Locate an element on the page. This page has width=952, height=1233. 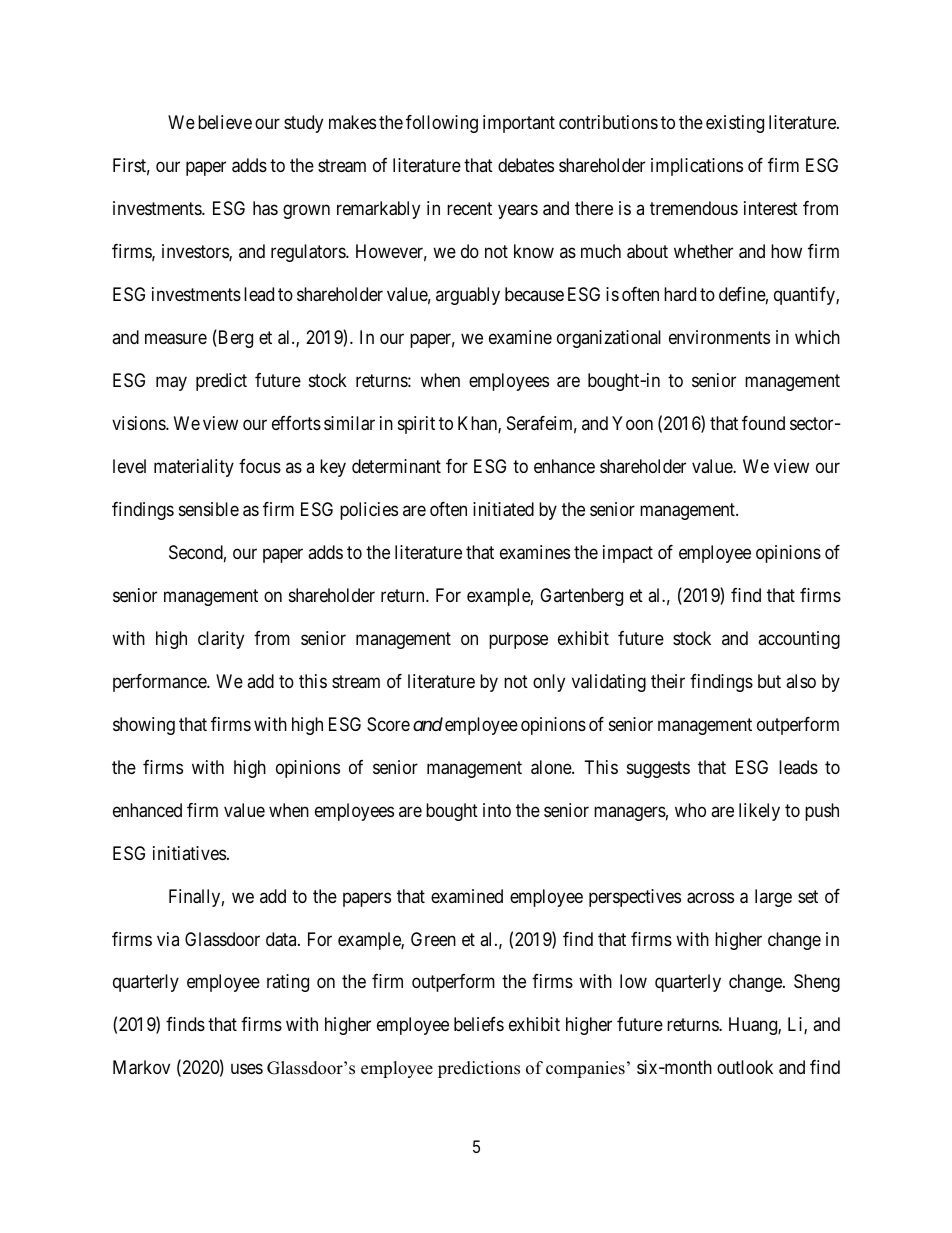
uses is located at coordinates (247, 1069).
